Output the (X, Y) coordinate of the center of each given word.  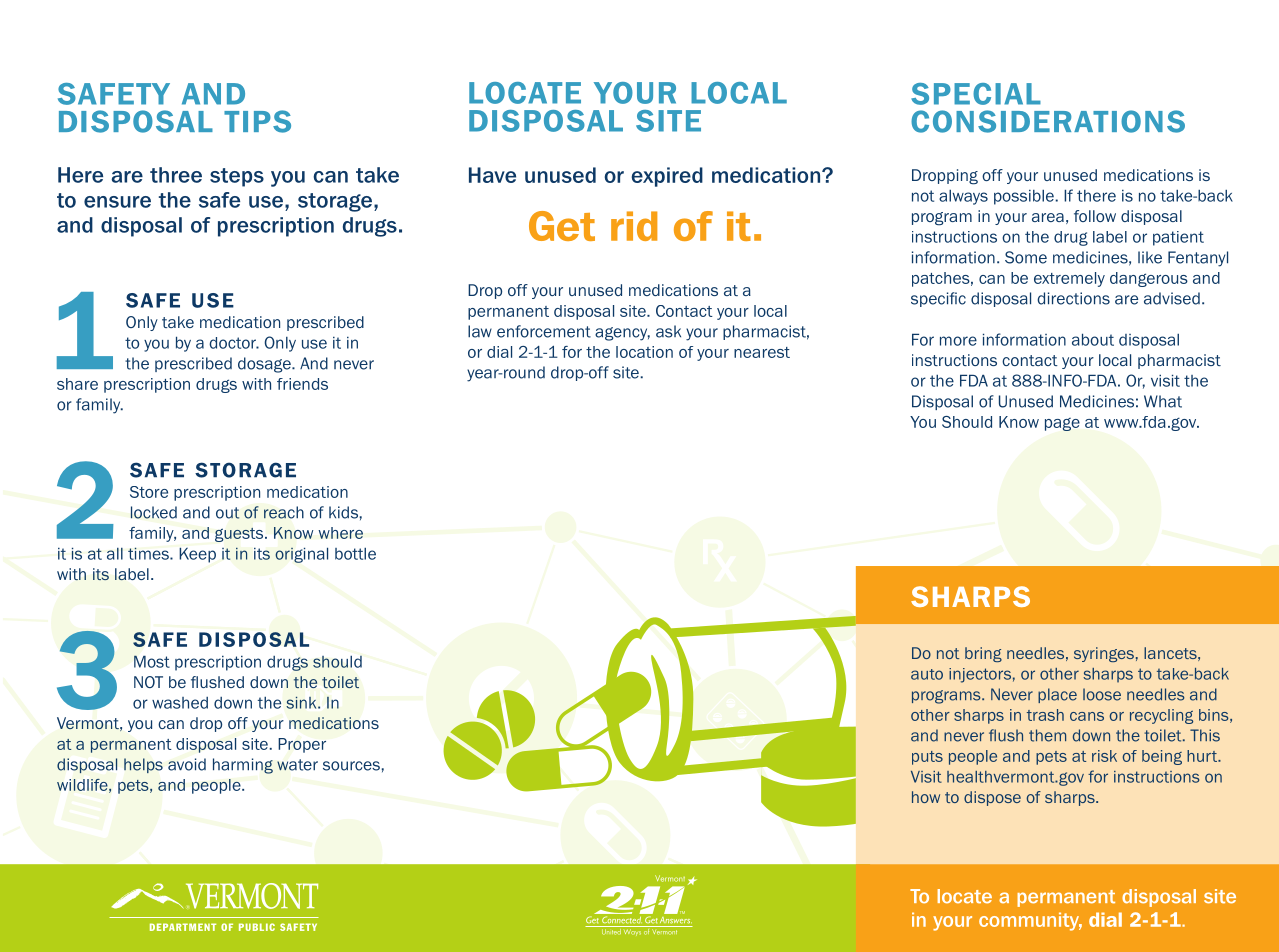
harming (243, 766)
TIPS (257, 121)
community (1030, 921)
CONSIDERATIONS (1048, 121)
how (926, 797)
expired (667, 177)
